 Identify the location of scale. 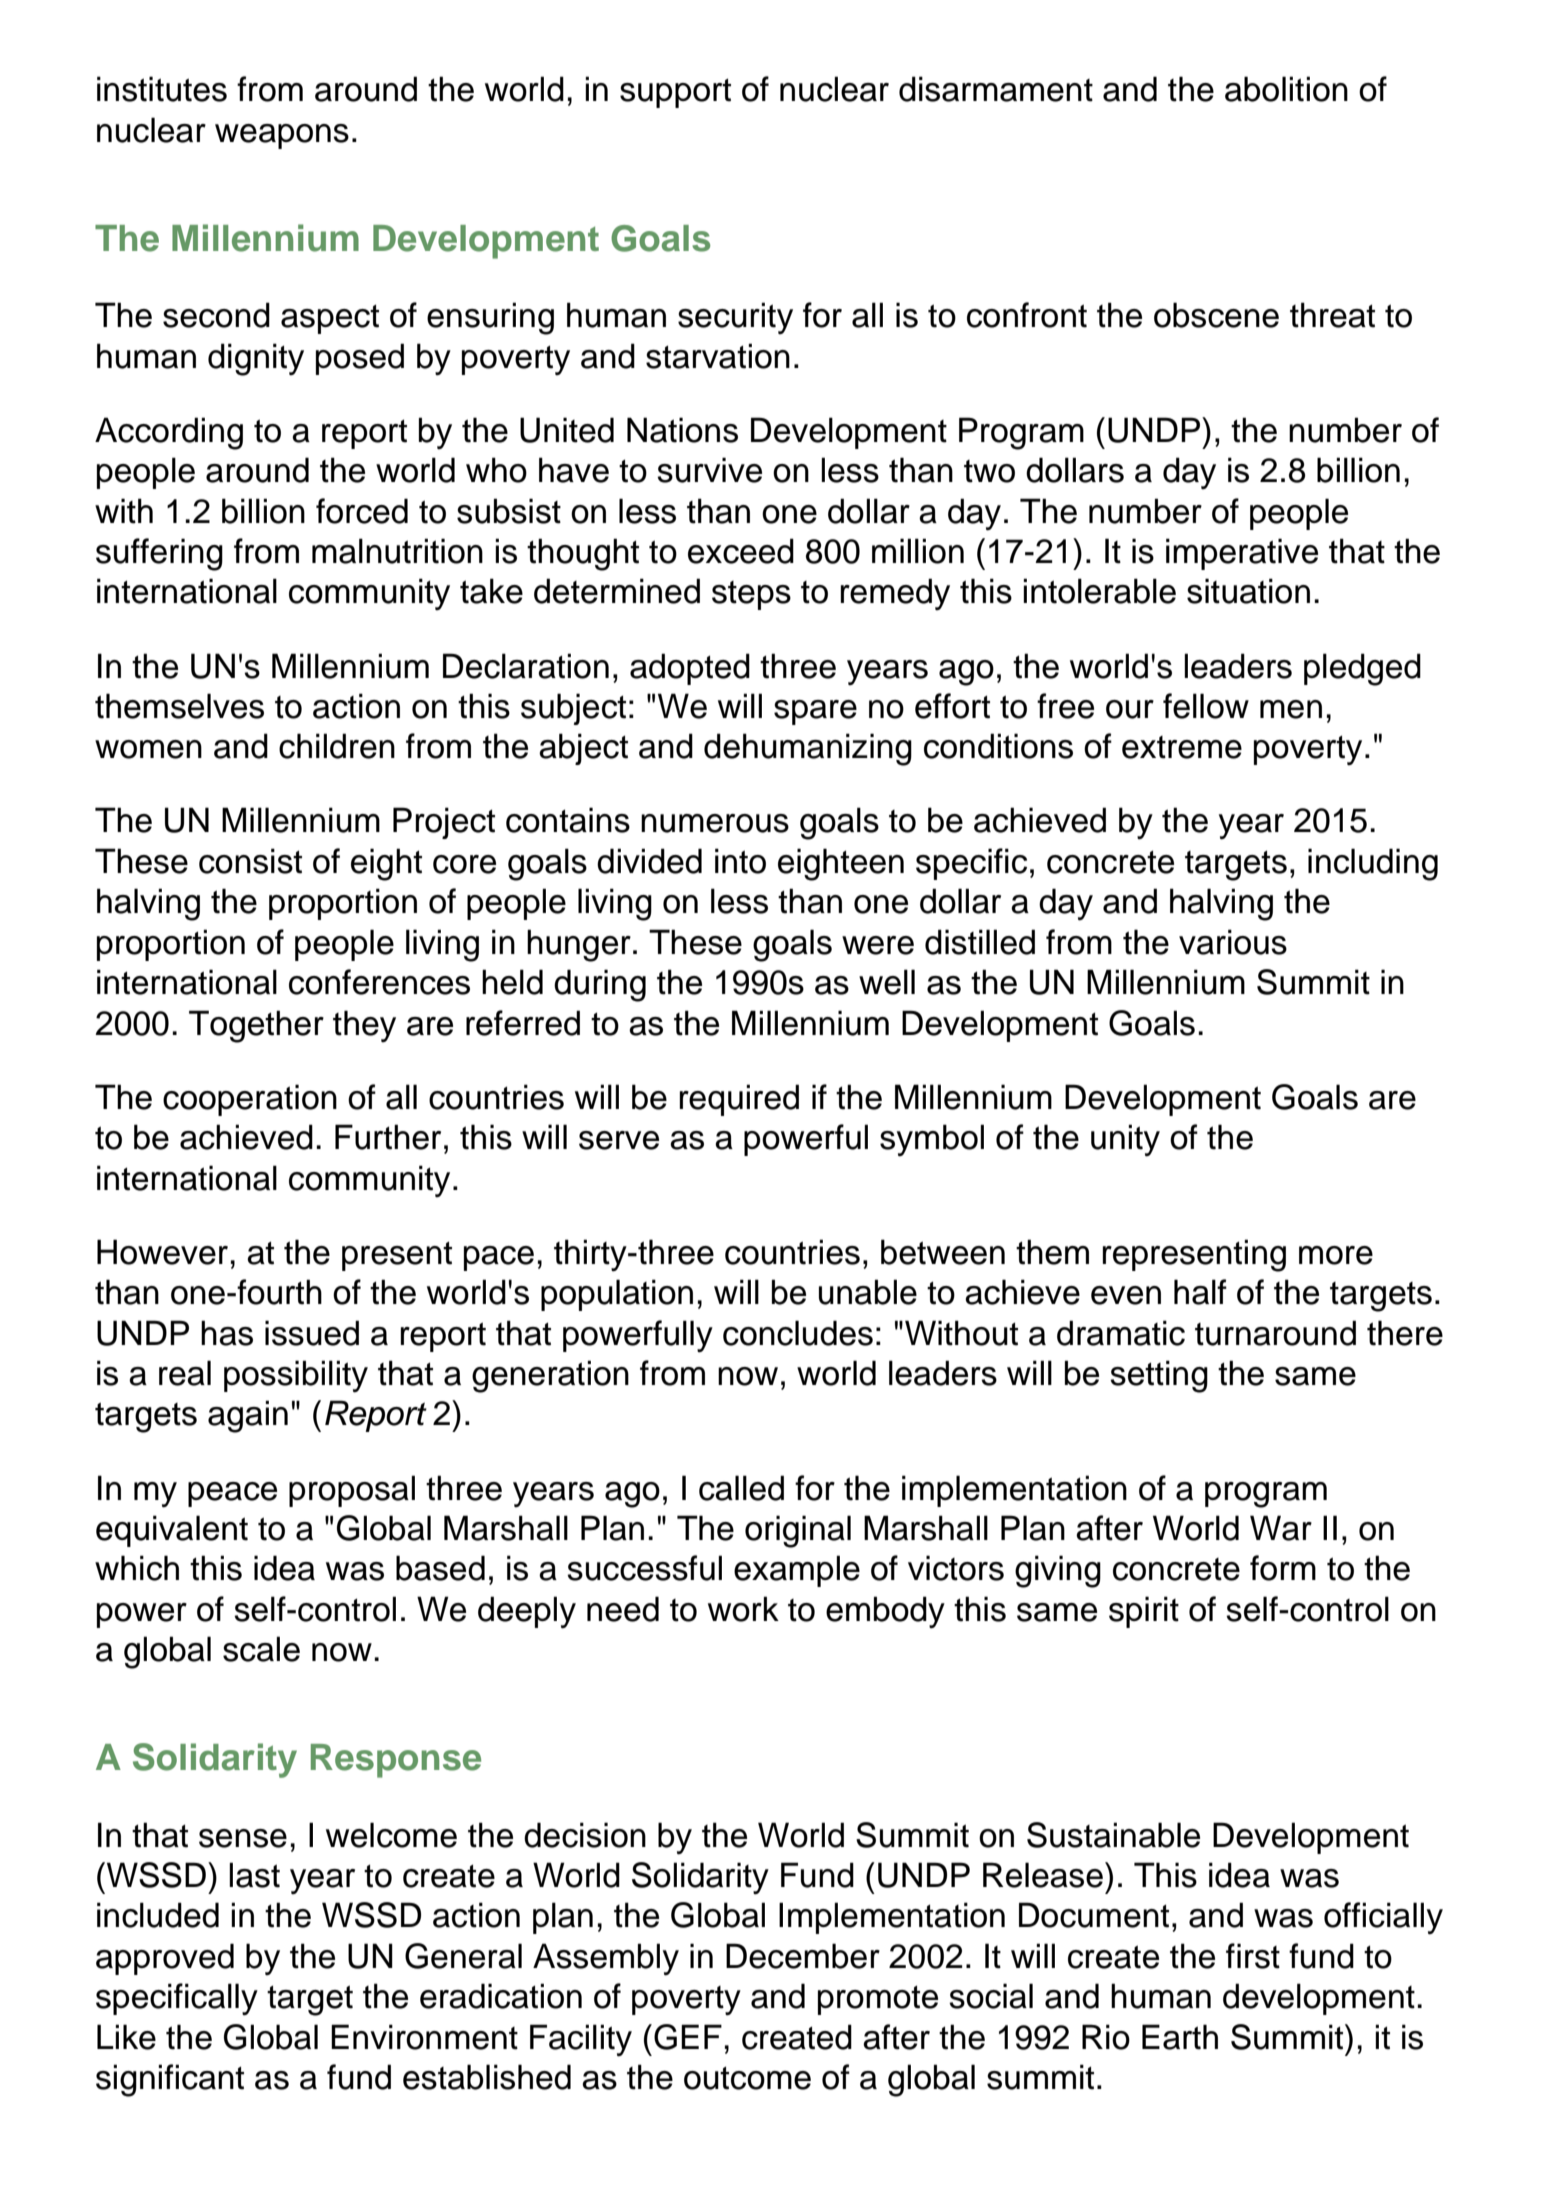
(261, 1649).
